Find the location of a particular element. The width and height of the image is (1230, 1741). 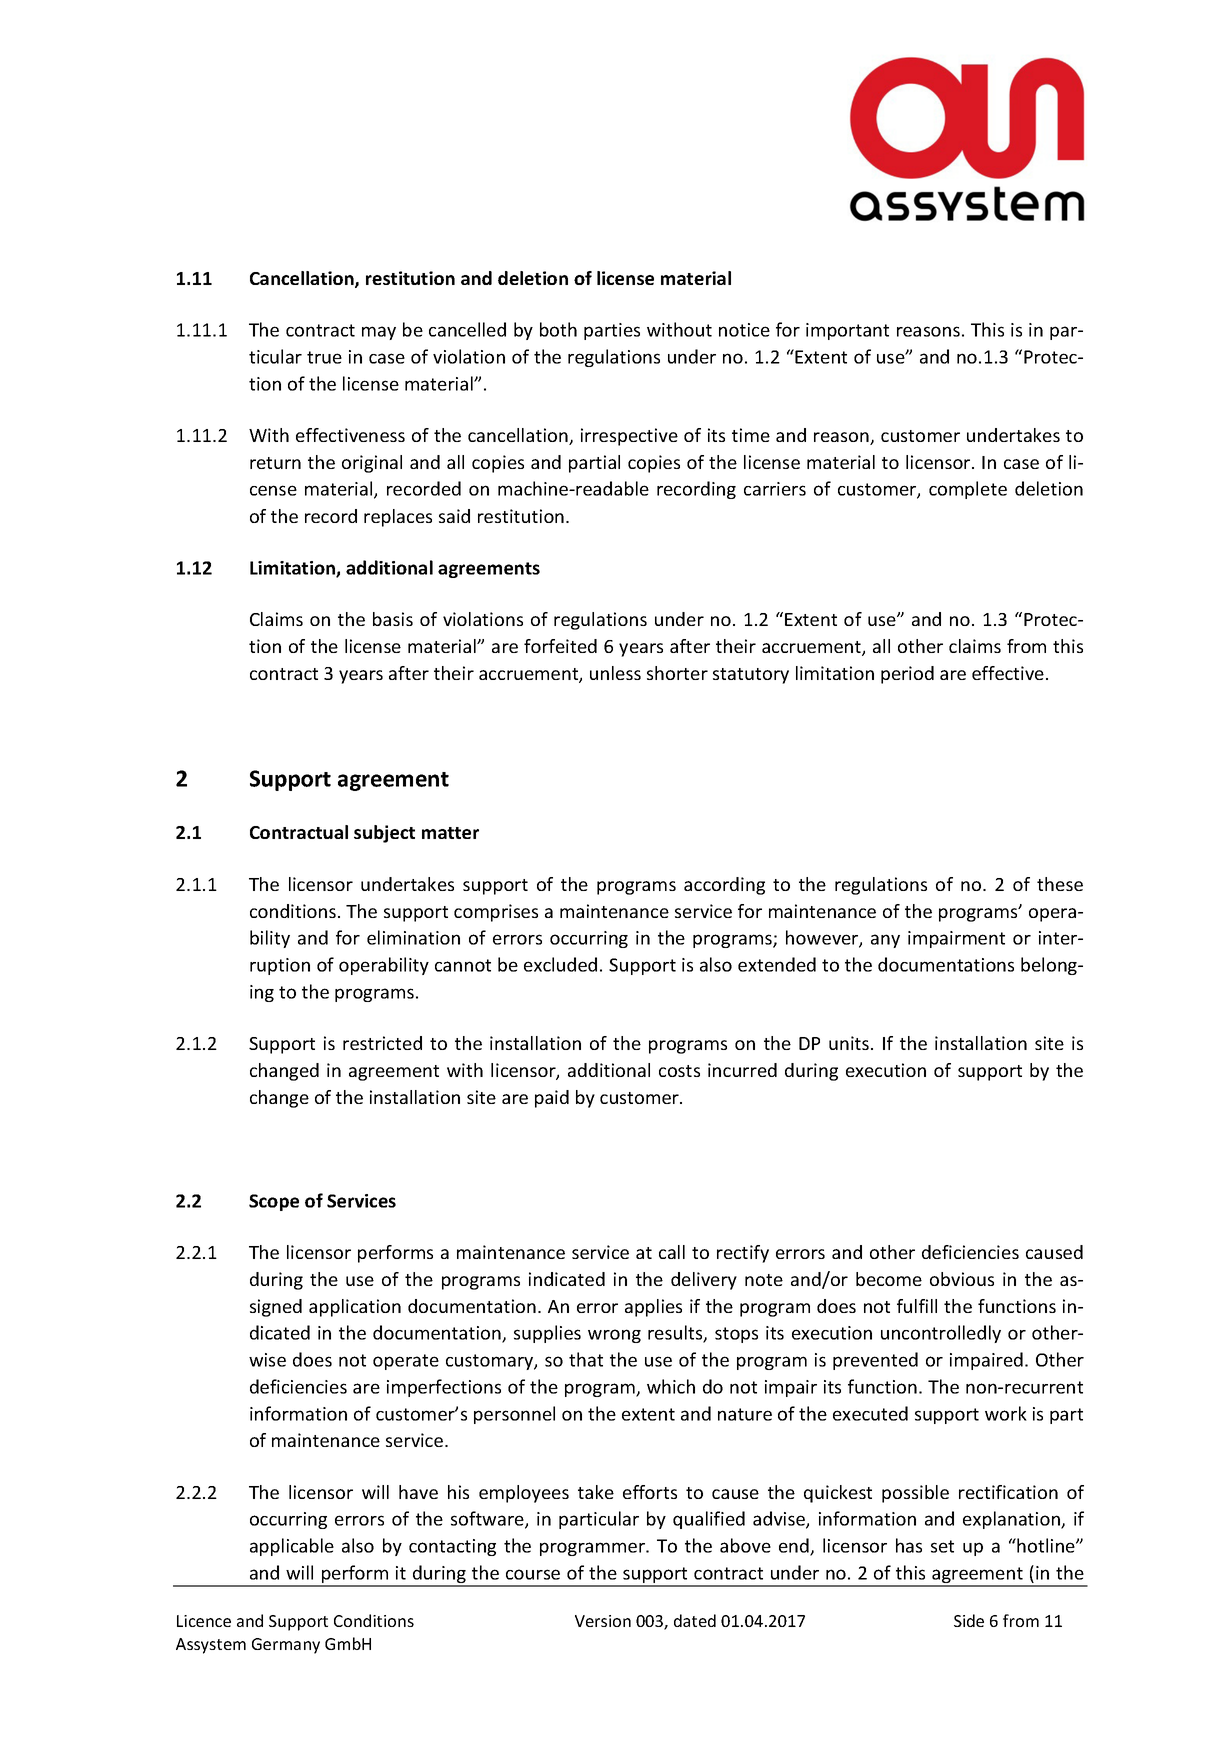

period is located at coordinates (907, 675).
